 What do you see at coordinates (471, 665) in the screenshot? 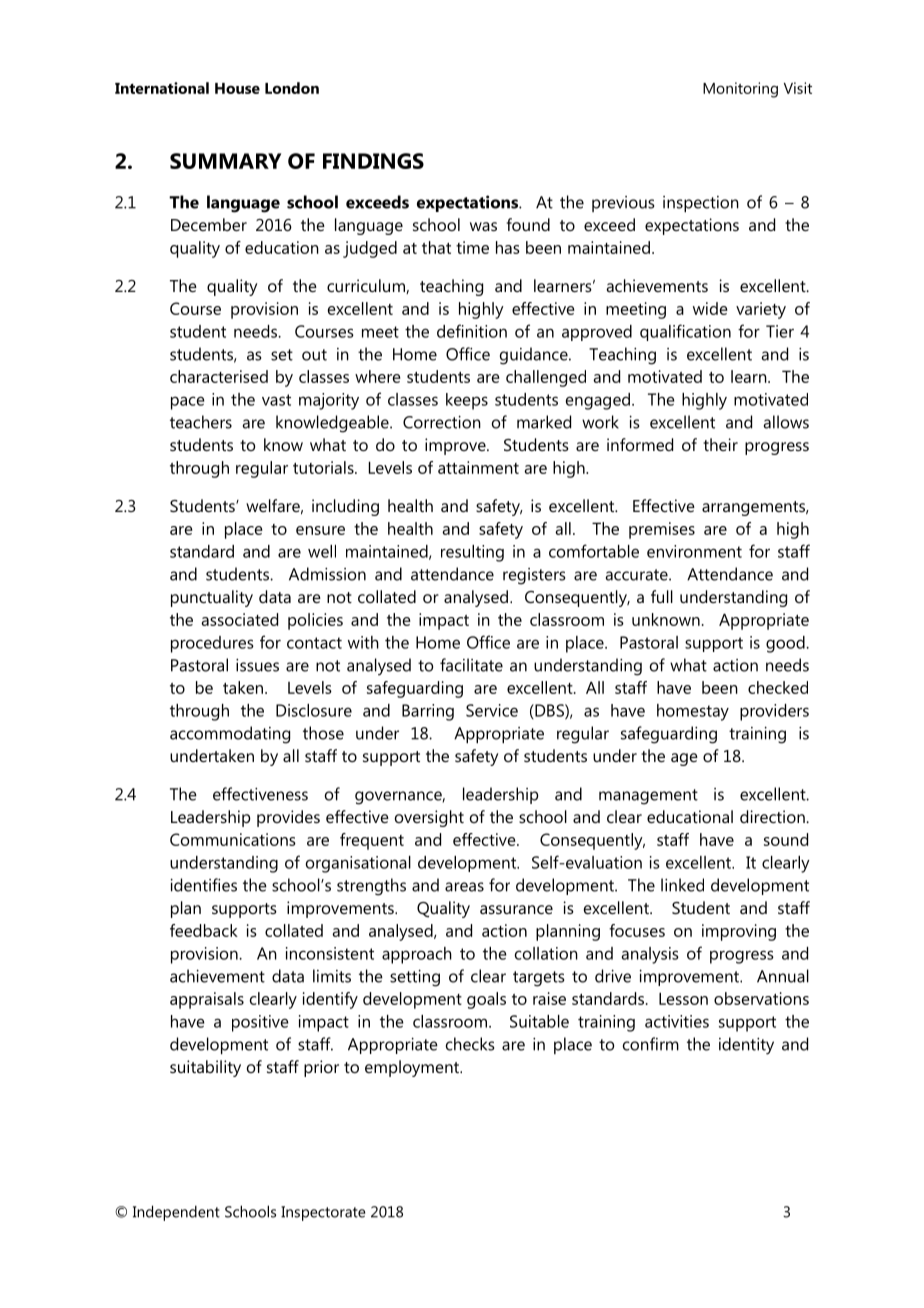
I see `facilitate` at bounding box center [471, 665].
